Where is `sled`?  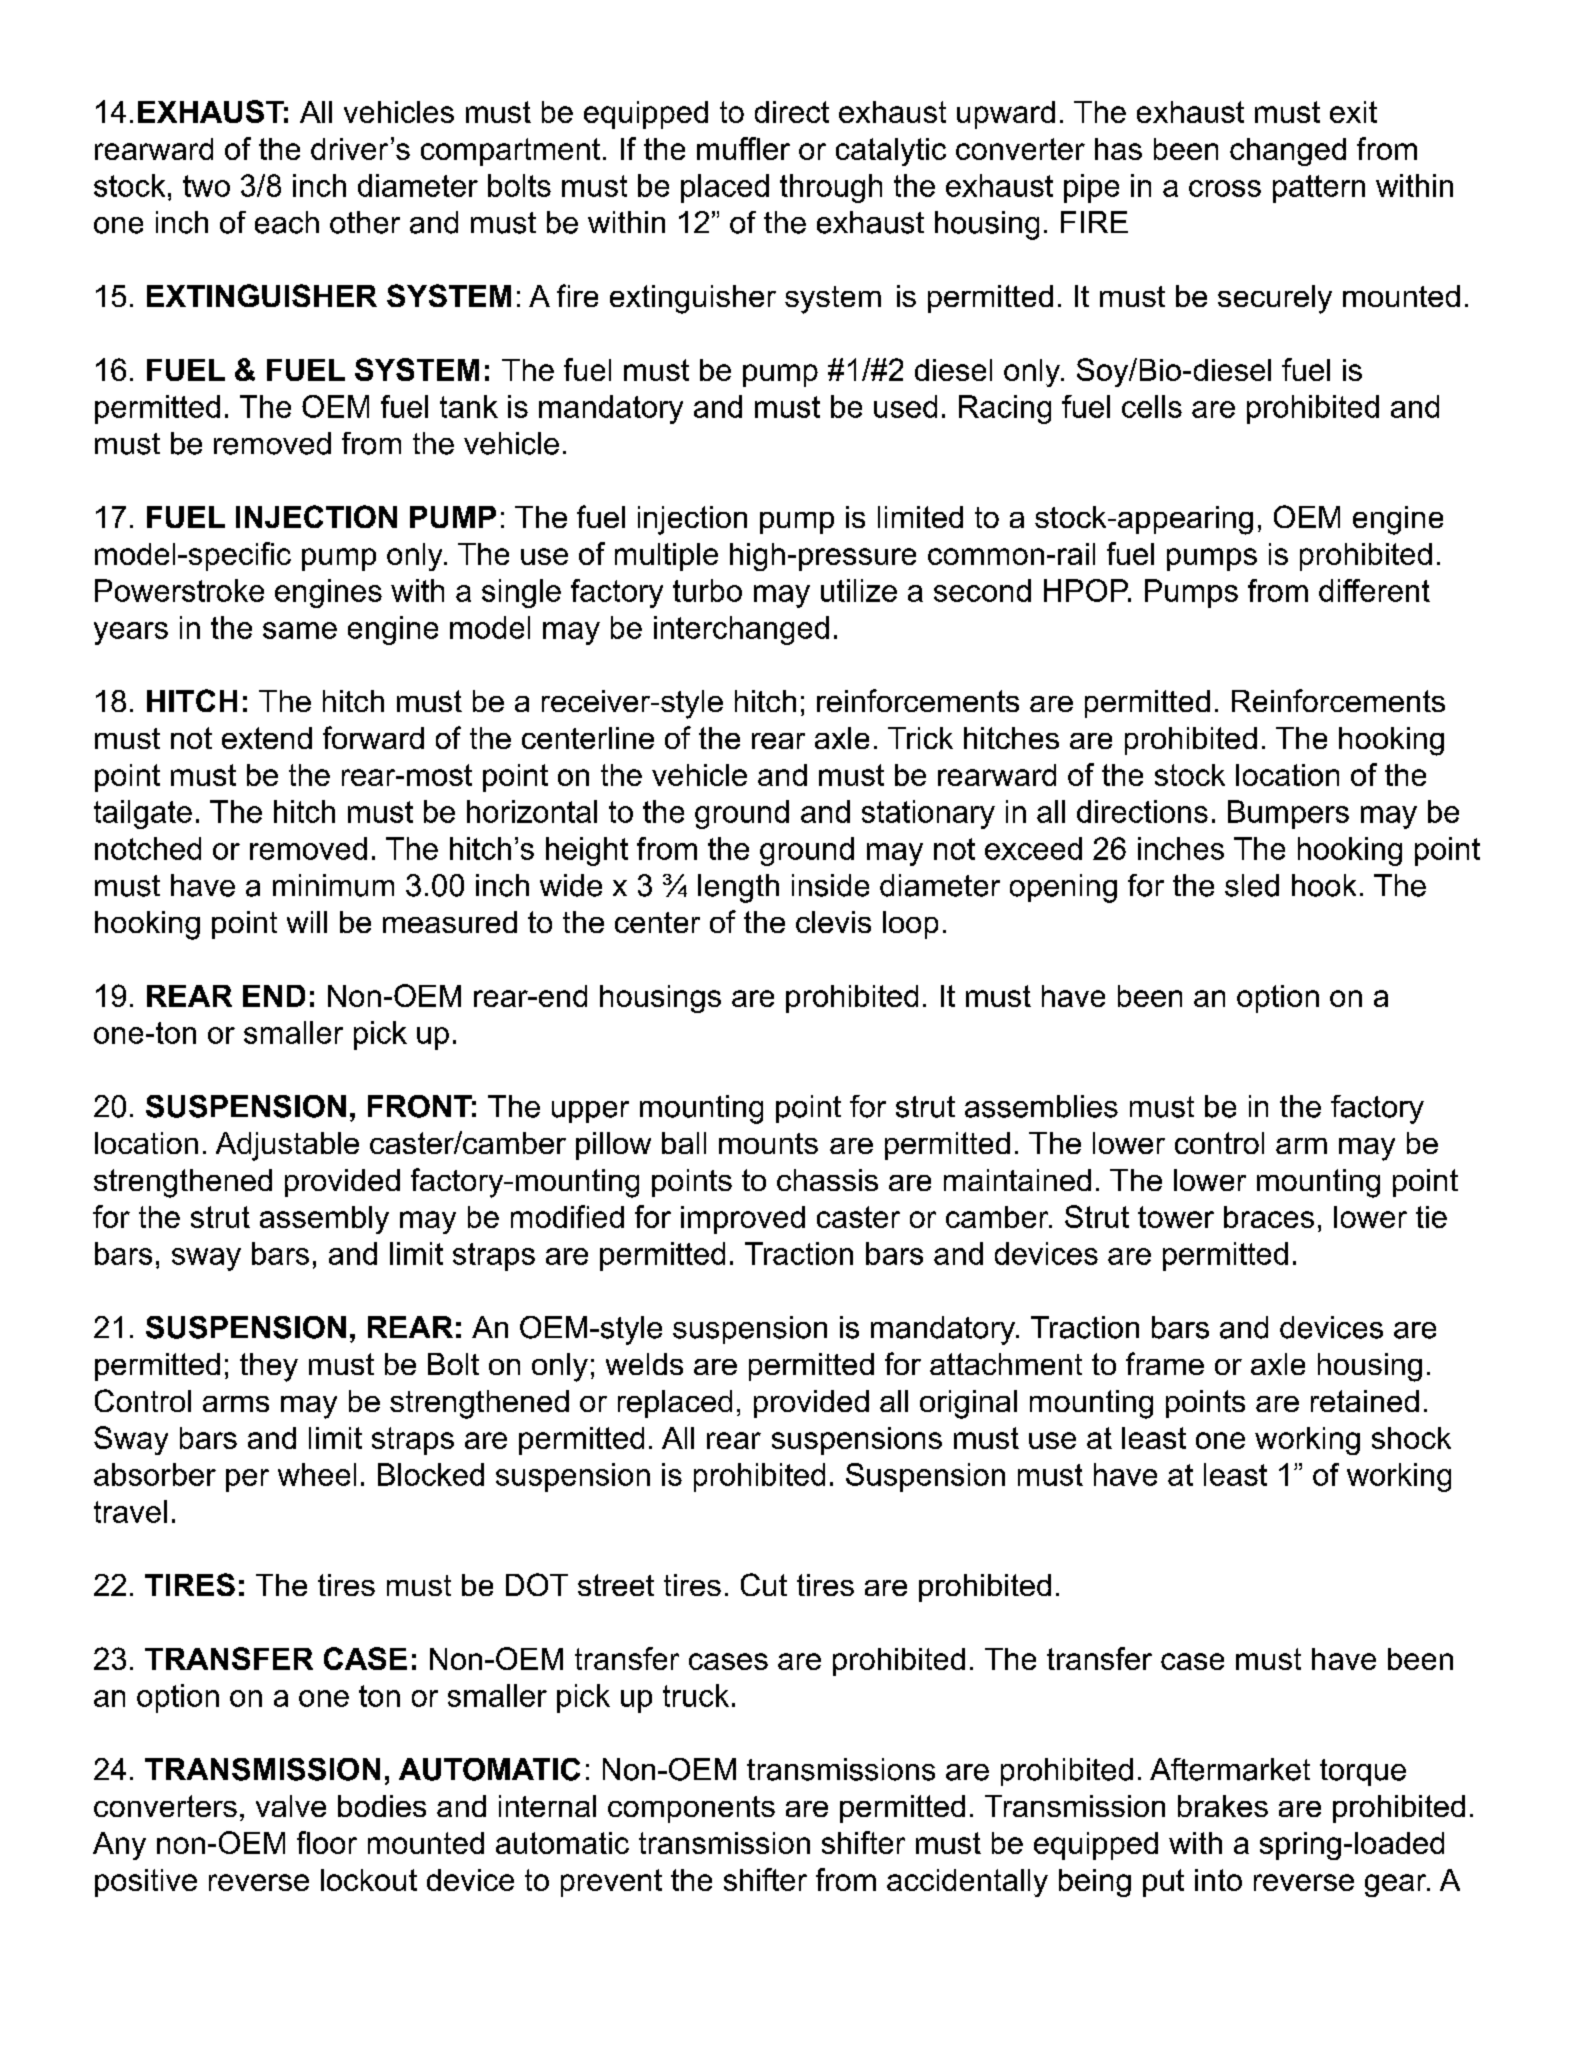 sled is located at coordinates (1252, 885).
